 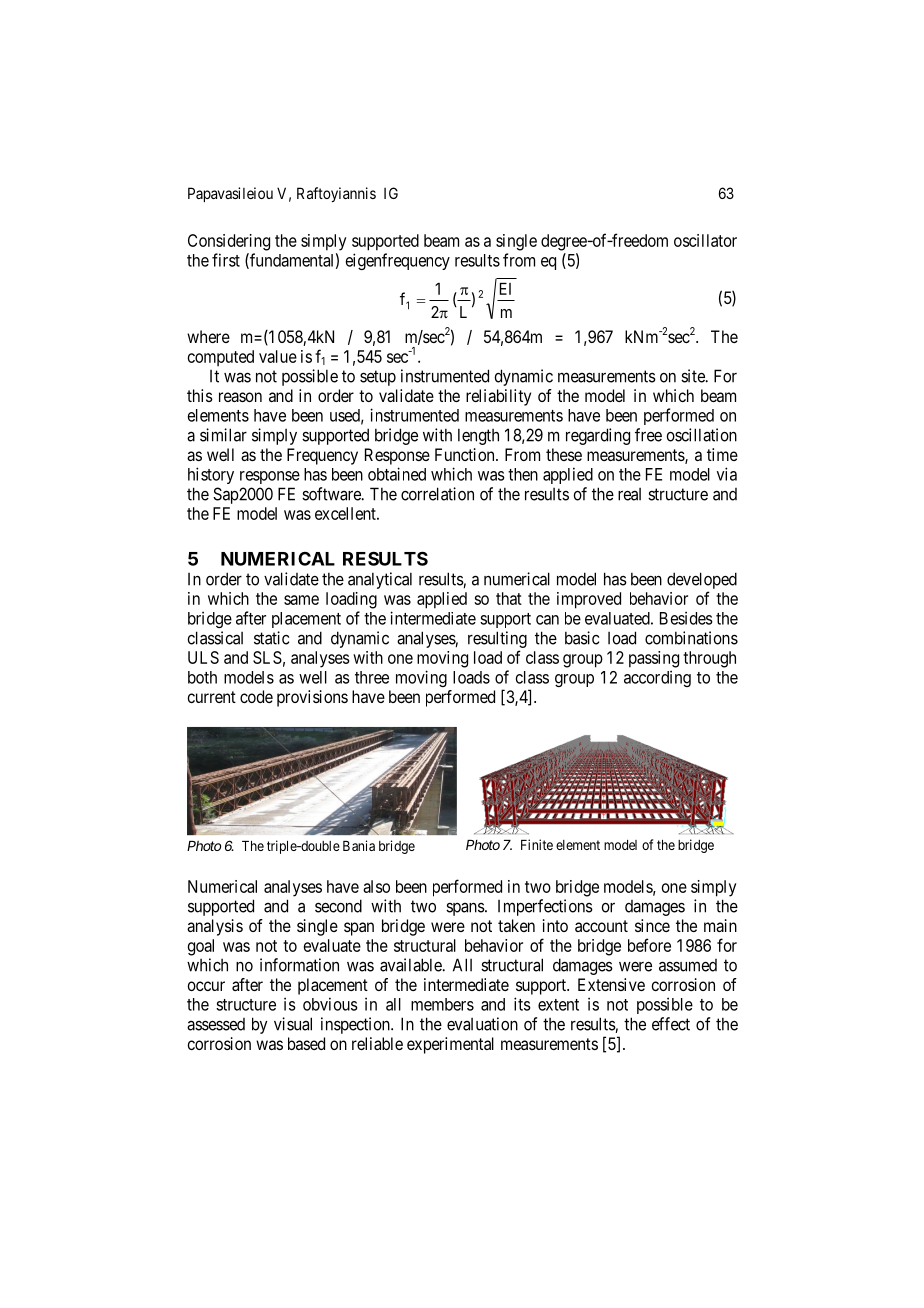 I want to click on passing, so click(x=654, y=659).
